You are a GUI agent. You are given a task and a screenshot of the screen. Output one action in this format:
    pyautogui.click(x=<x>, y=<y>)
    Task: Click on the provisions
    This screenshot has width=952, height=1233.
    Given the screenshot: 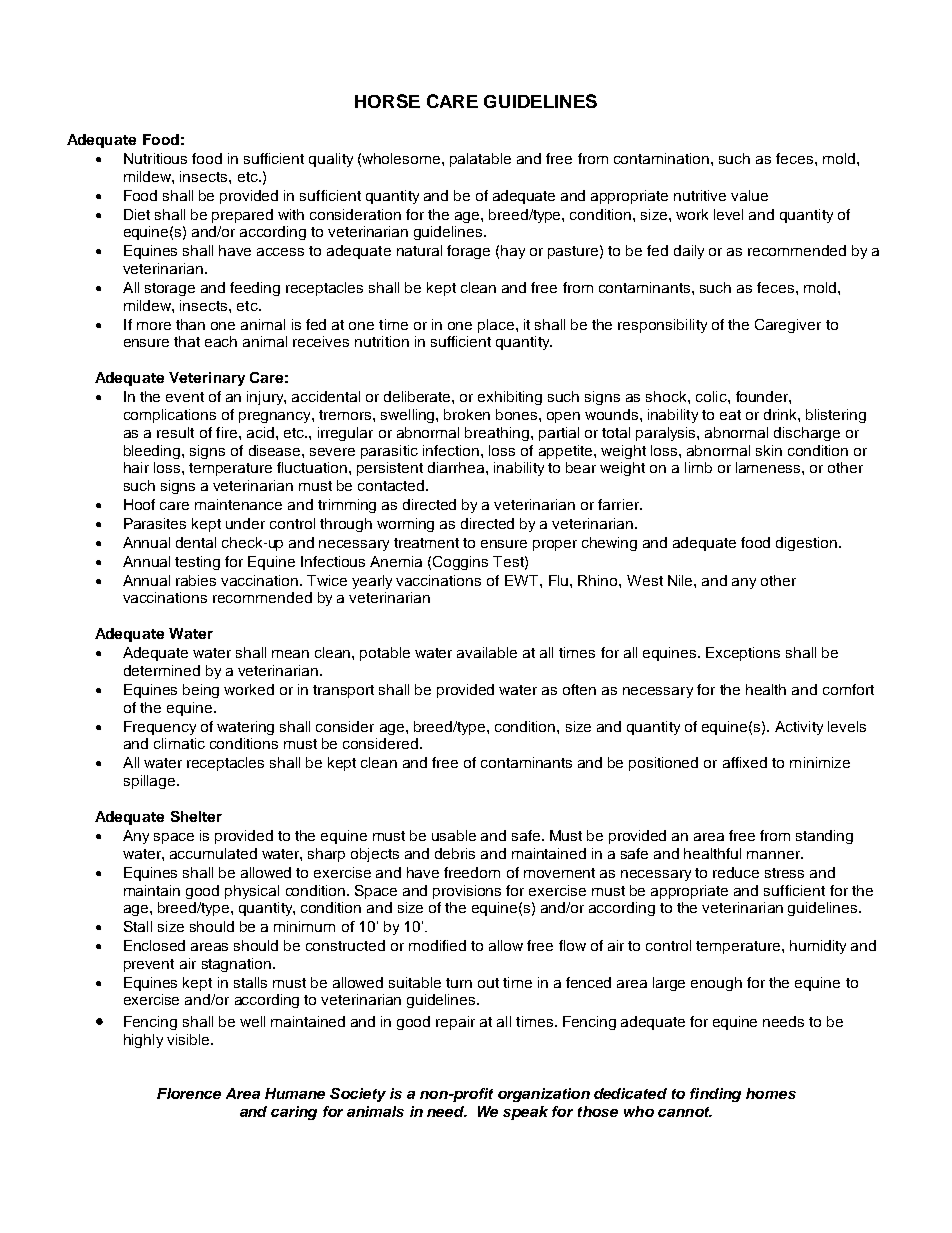 What is the action you would take?
    pyautogui.click(x=467, y=892)
